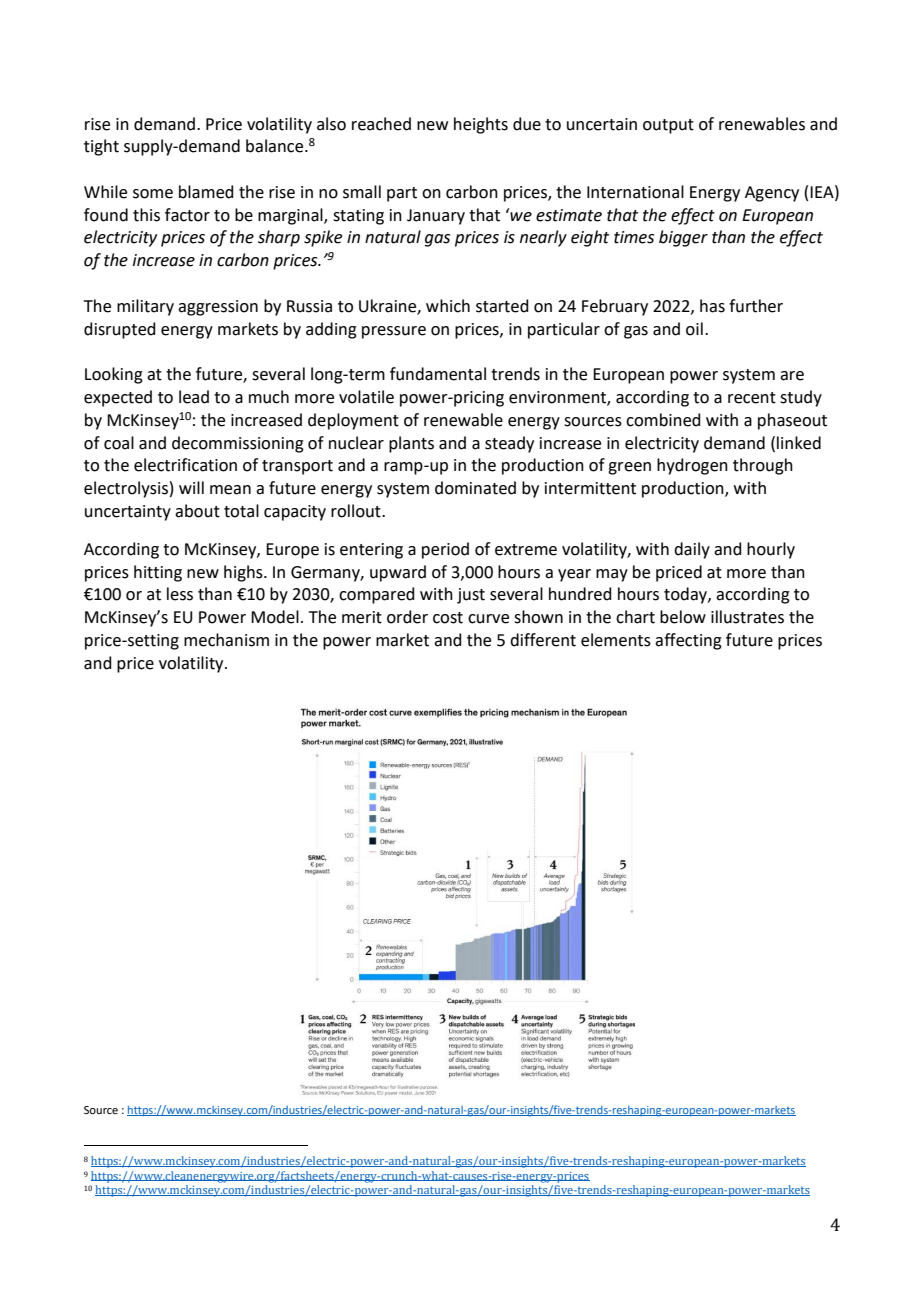 This document has height=1309, width=924. What do you see at coordinates (752, 398) in the document?
I see `recent` at bounding box center [752, 398].
